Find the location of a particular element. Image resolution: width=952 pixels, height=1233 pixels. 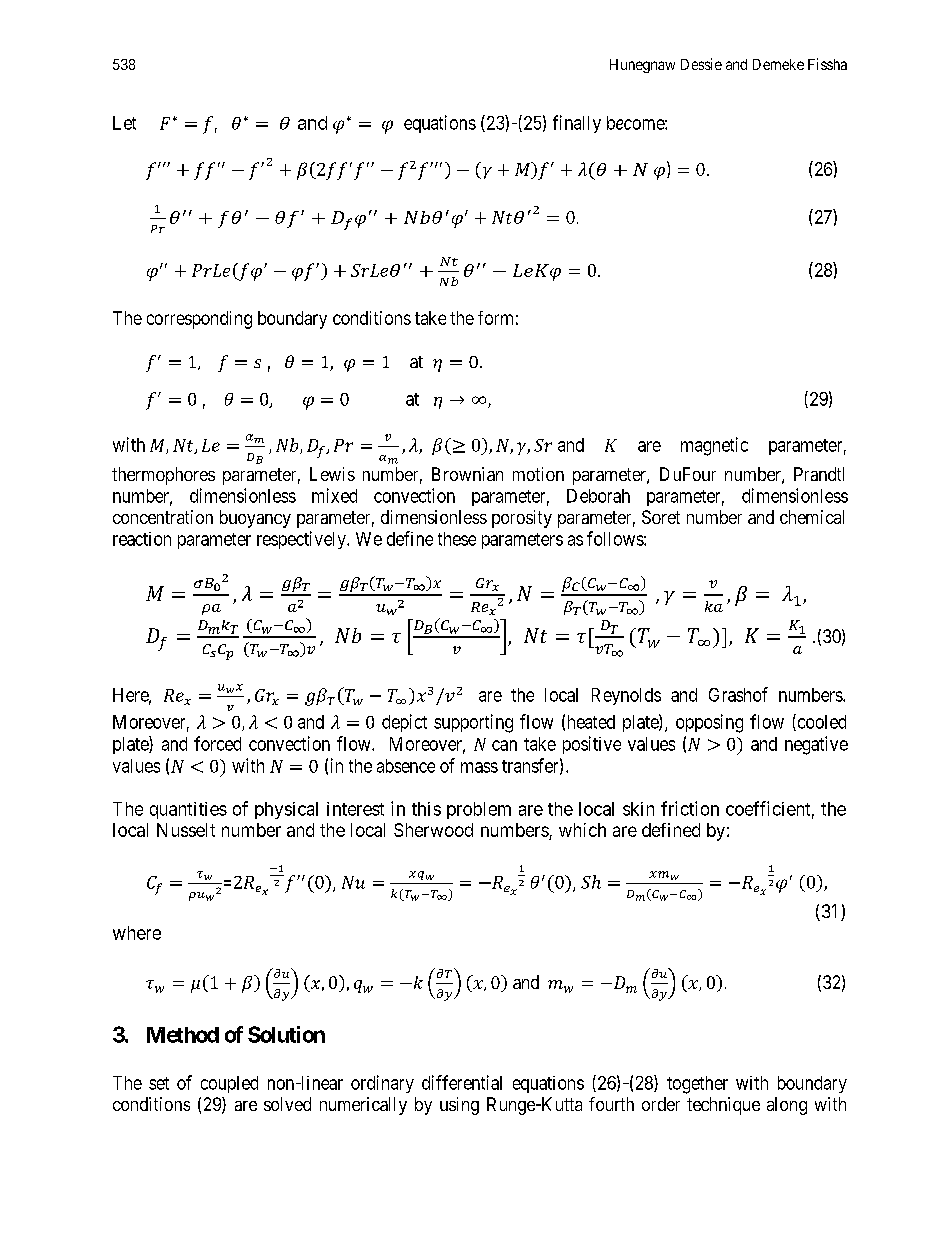

corresponding is located at coordinates (199, 320).
